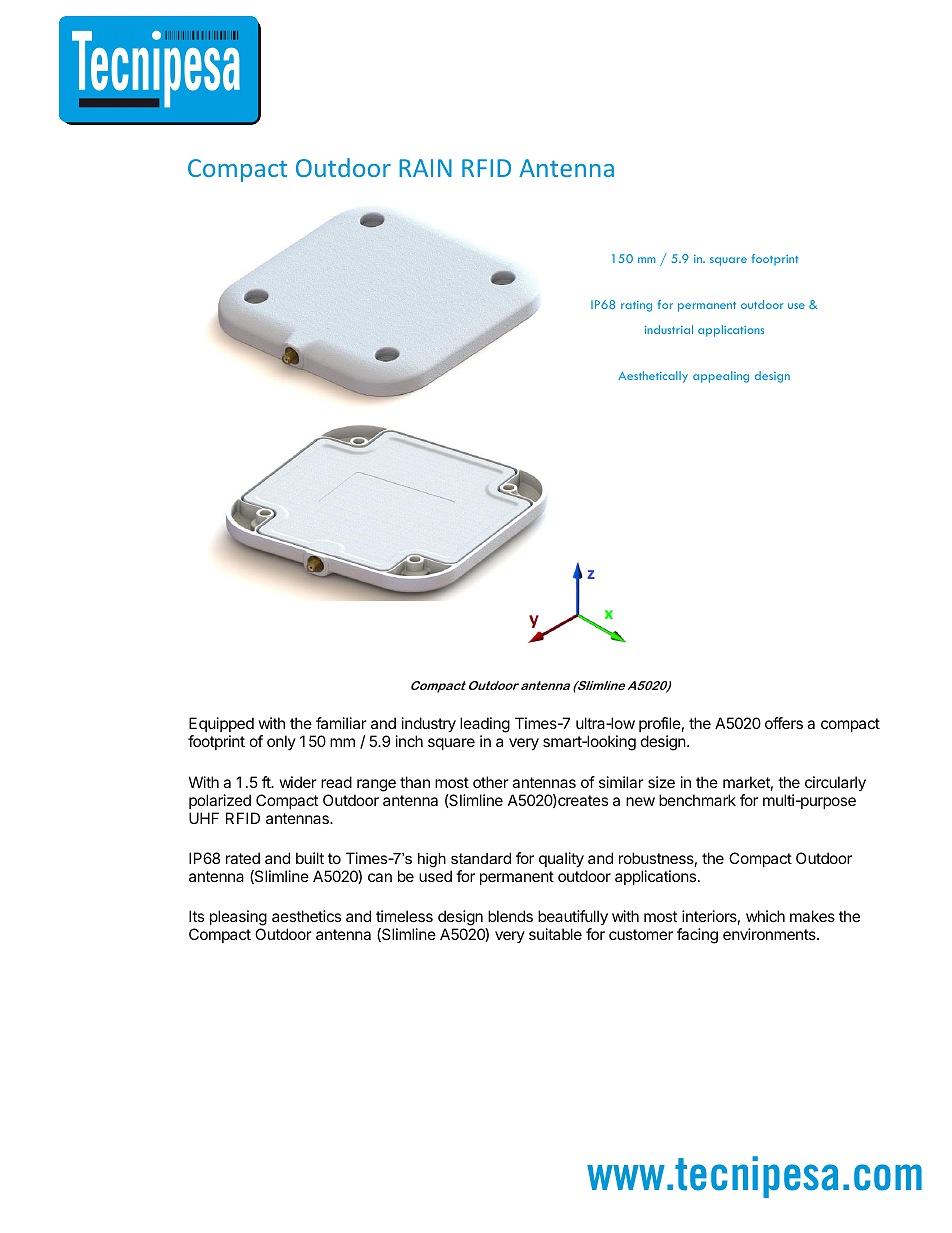 The image size is (952, 1233). What do you see at coordinates (425, 168) in the image?
I see `RAIN` at bounding box center [425, 168].
